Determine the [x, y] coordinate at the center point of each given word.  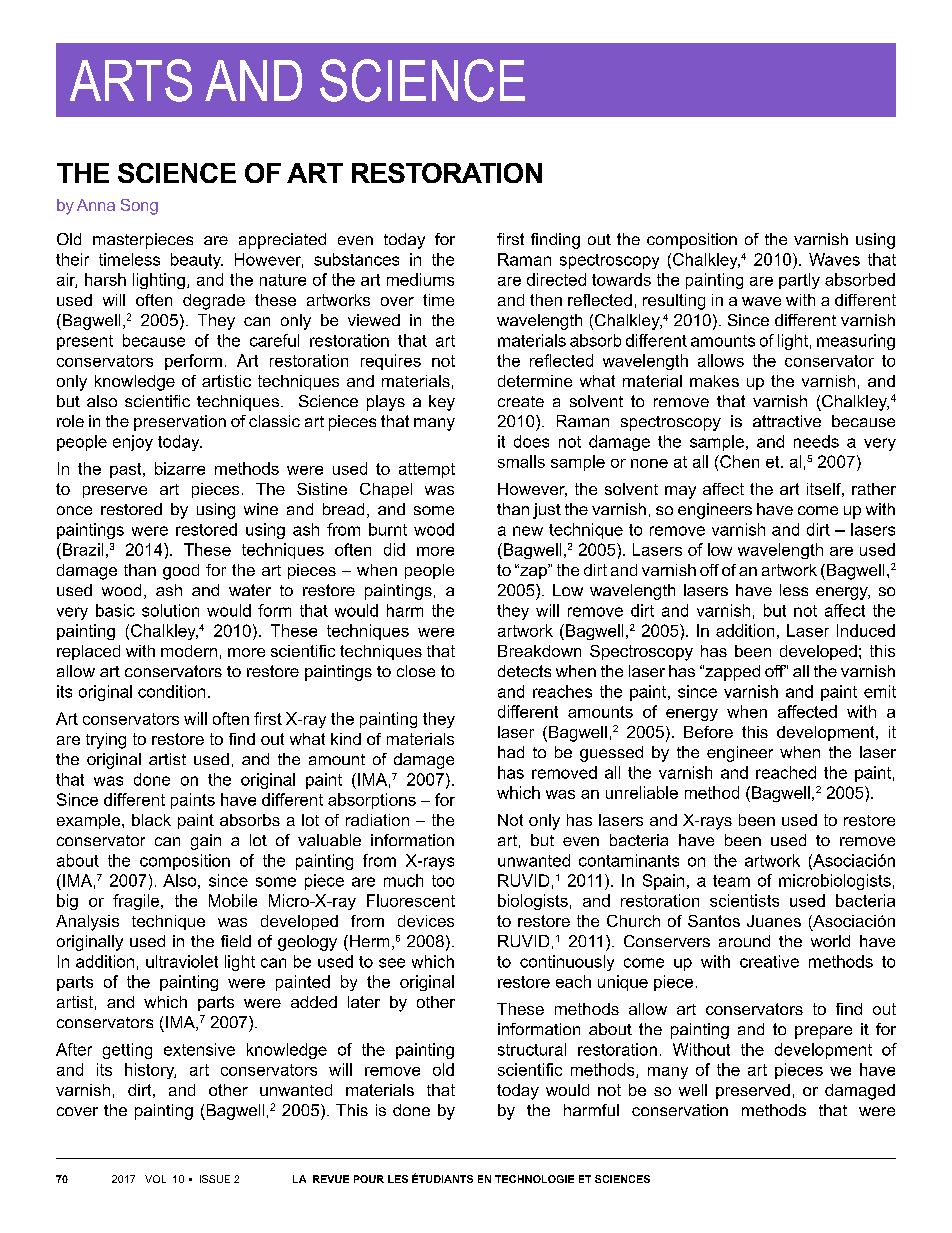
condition [171, 691]
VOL [155, 1179]
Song [139, 207]
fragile [137, 902]
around [744, 941]
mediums [420, 279]
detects [524, 671]
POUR [369, 1179]
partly [799, 281]
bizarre [180, 468]
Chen [738, 461]
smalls [521, 461]
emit [880, 691]
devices [426, 921]
